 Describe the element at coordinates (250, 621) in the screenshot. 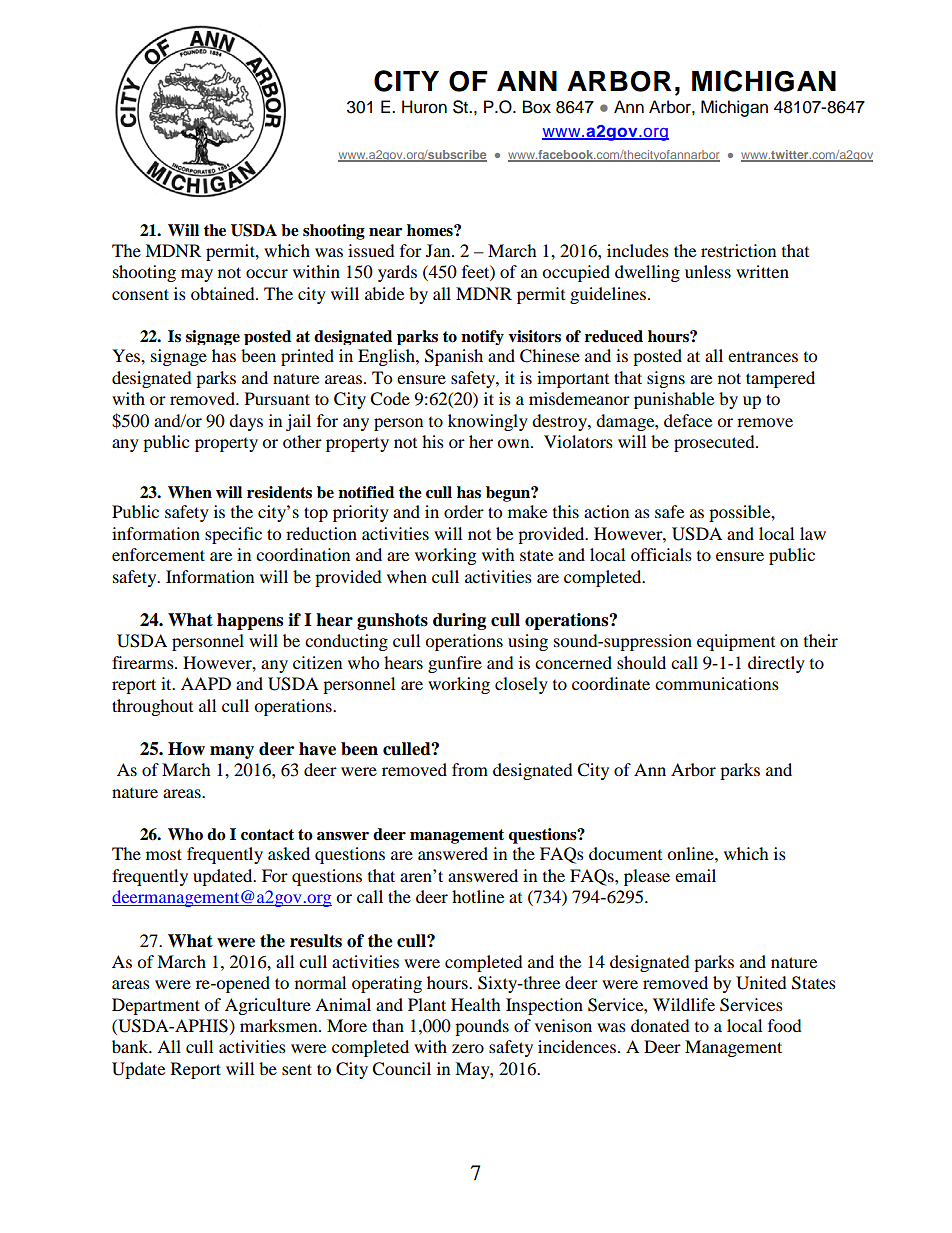

I see `happens` at that location.
